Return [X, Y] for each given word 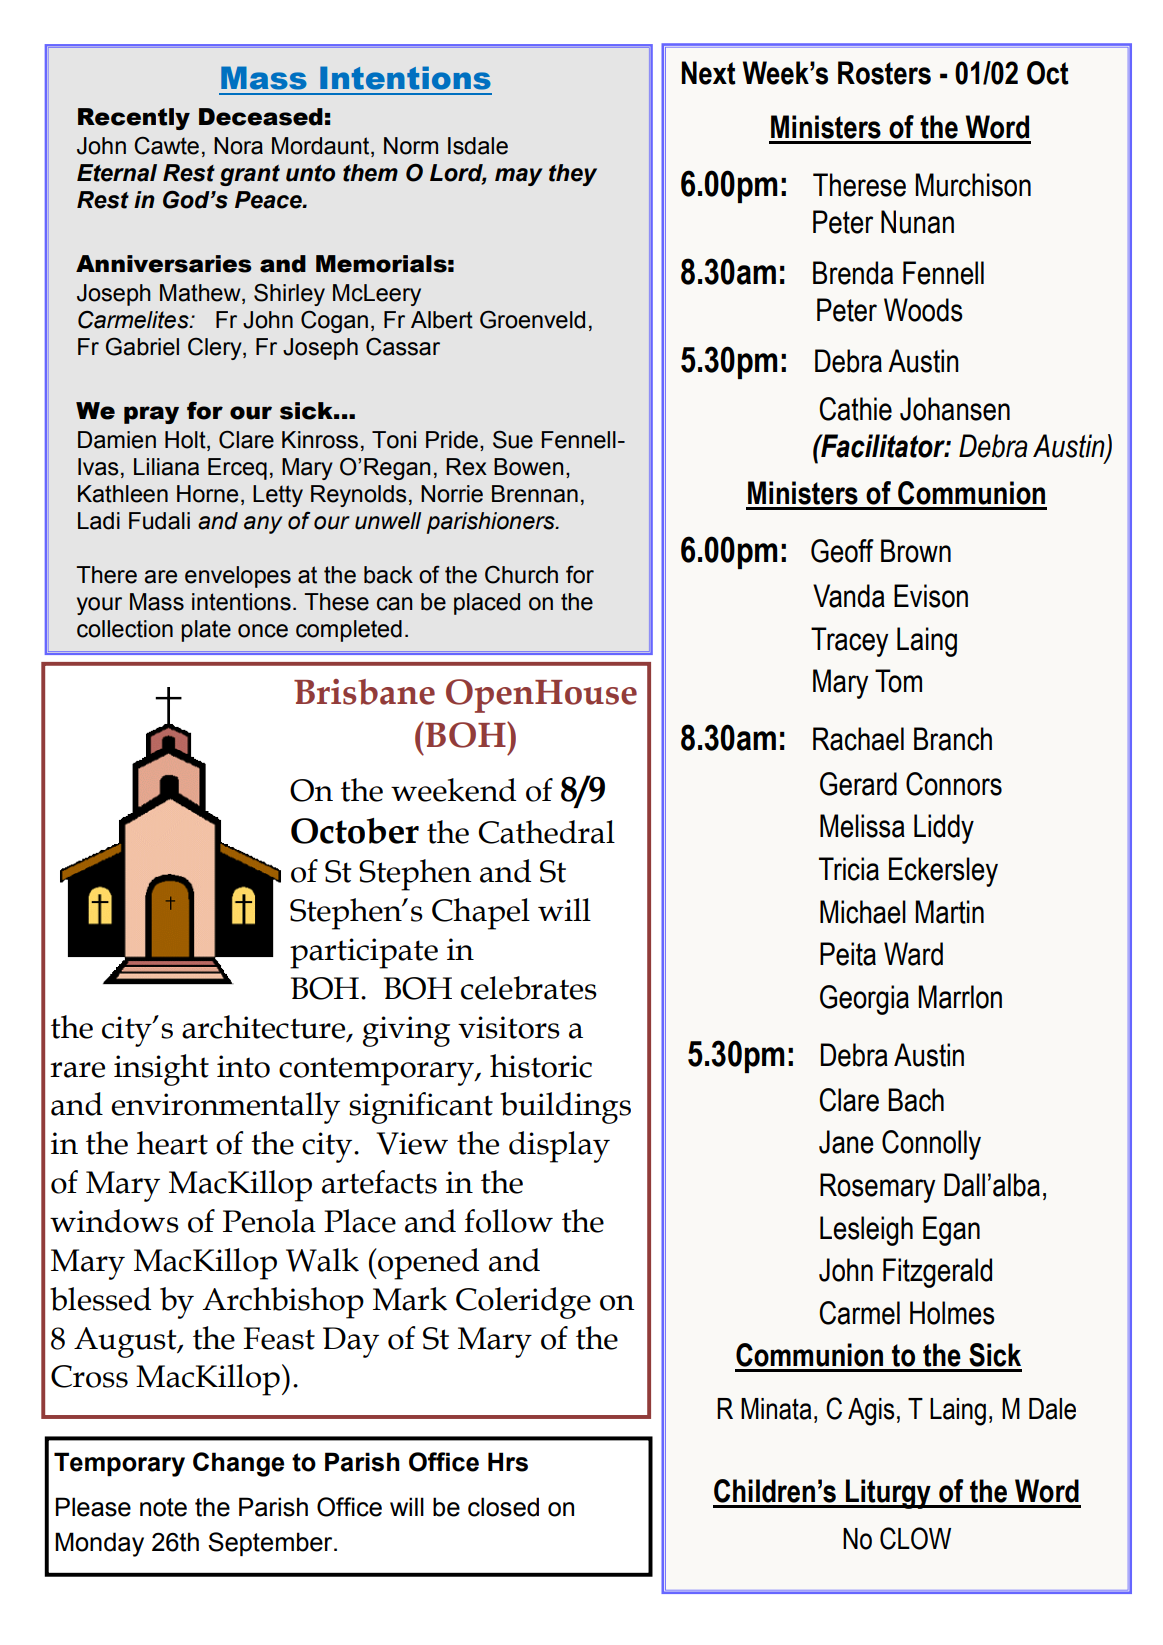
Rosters [884, 73]
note [163, 1507]
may [519, 177]
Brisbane [364, 692]
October [355, 831]
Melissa [862, 826]
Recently [134, 119]
